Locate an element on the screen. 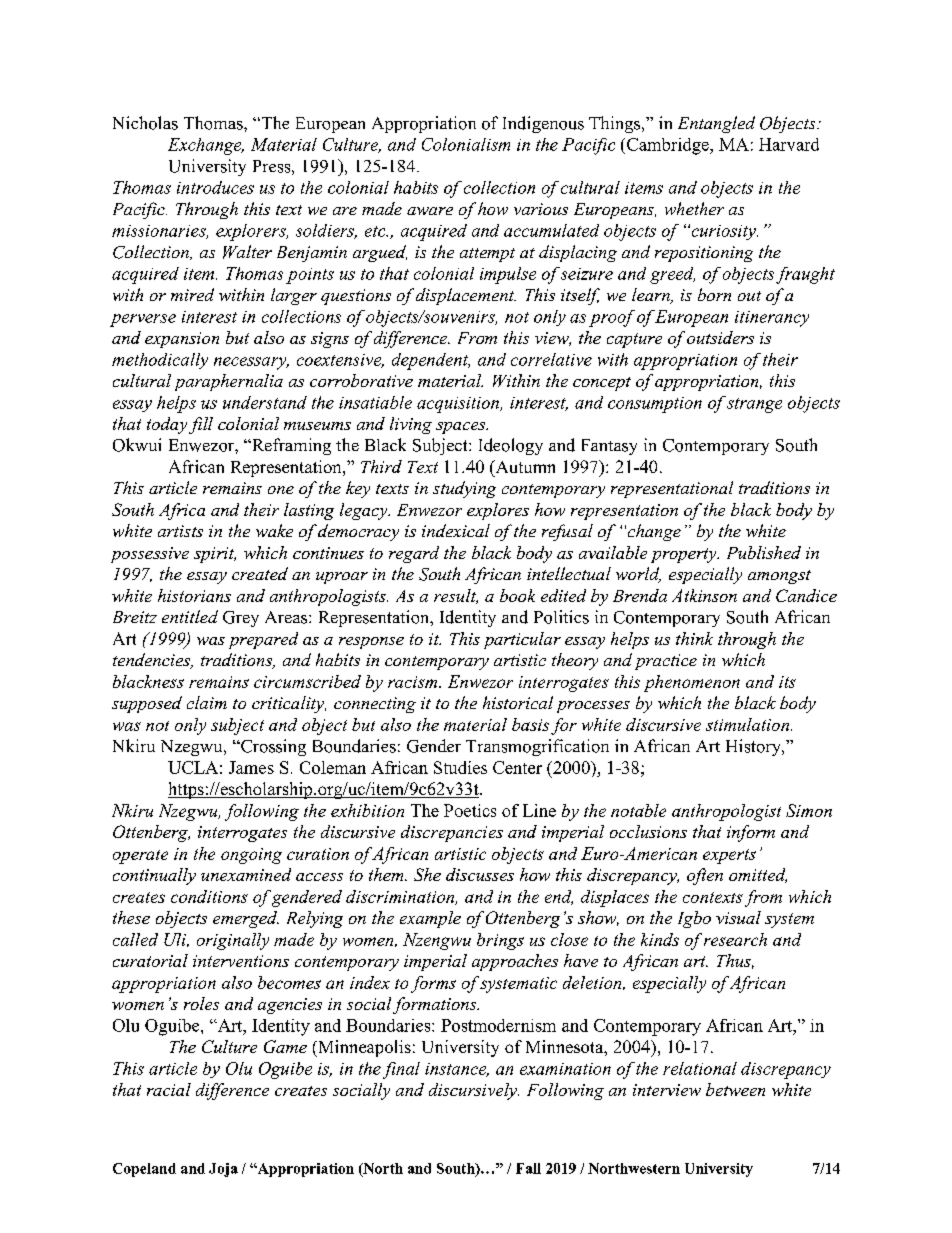 The image size is (952, 1233). racial is located at coordinates (169, 1089).
